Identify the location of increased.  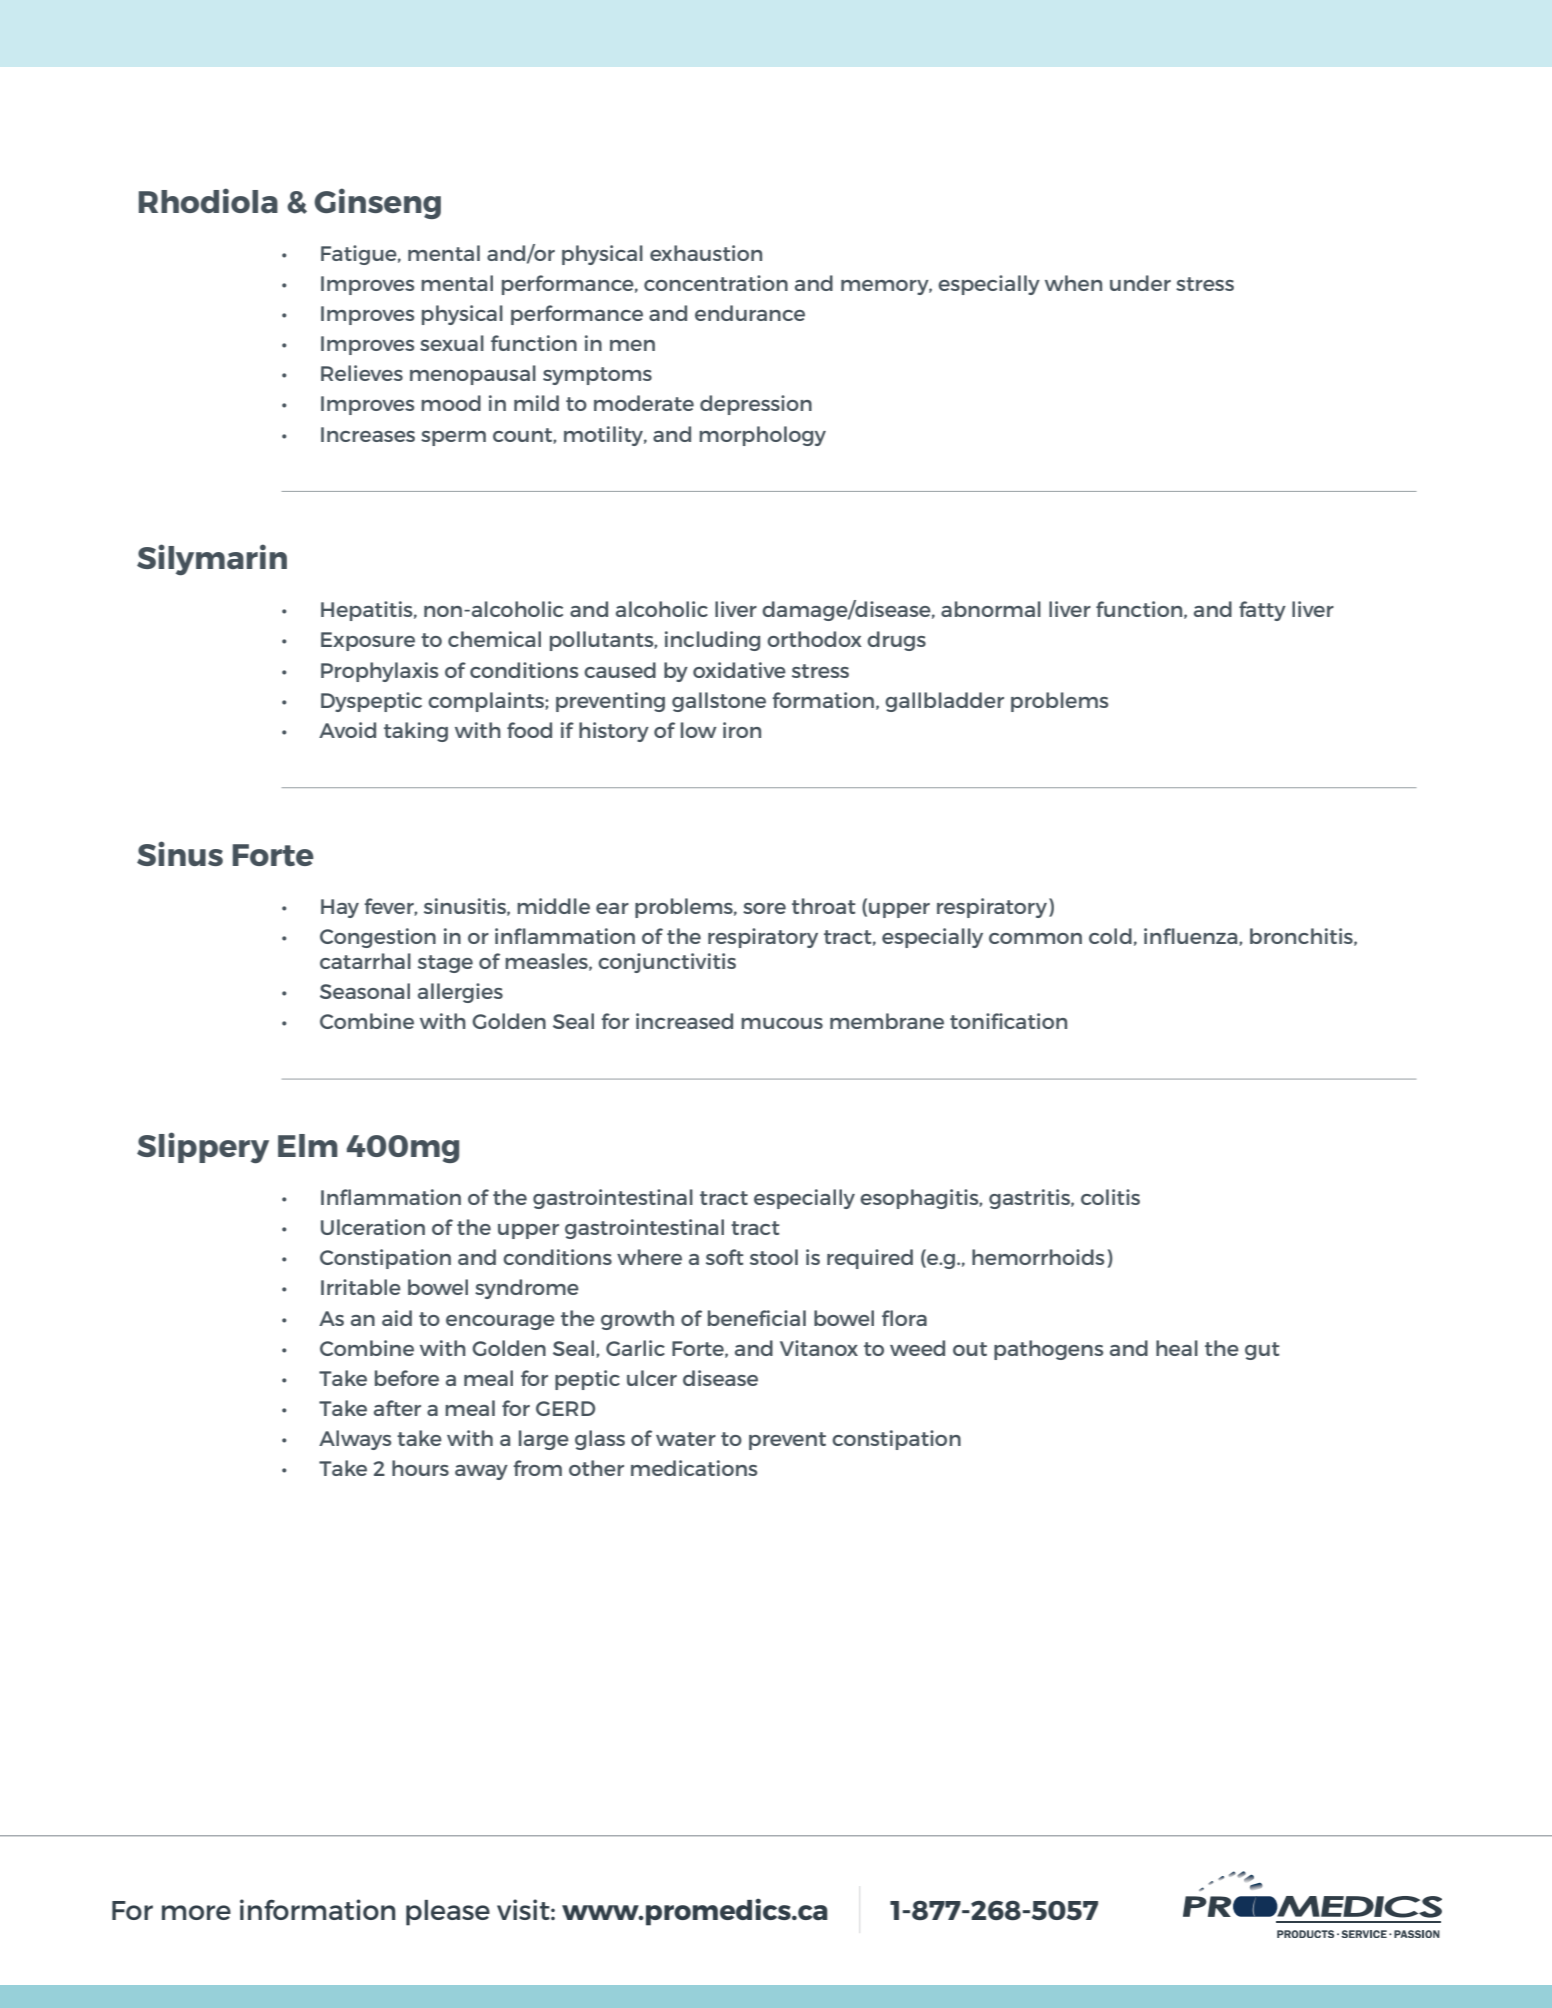
(684, 1021).
